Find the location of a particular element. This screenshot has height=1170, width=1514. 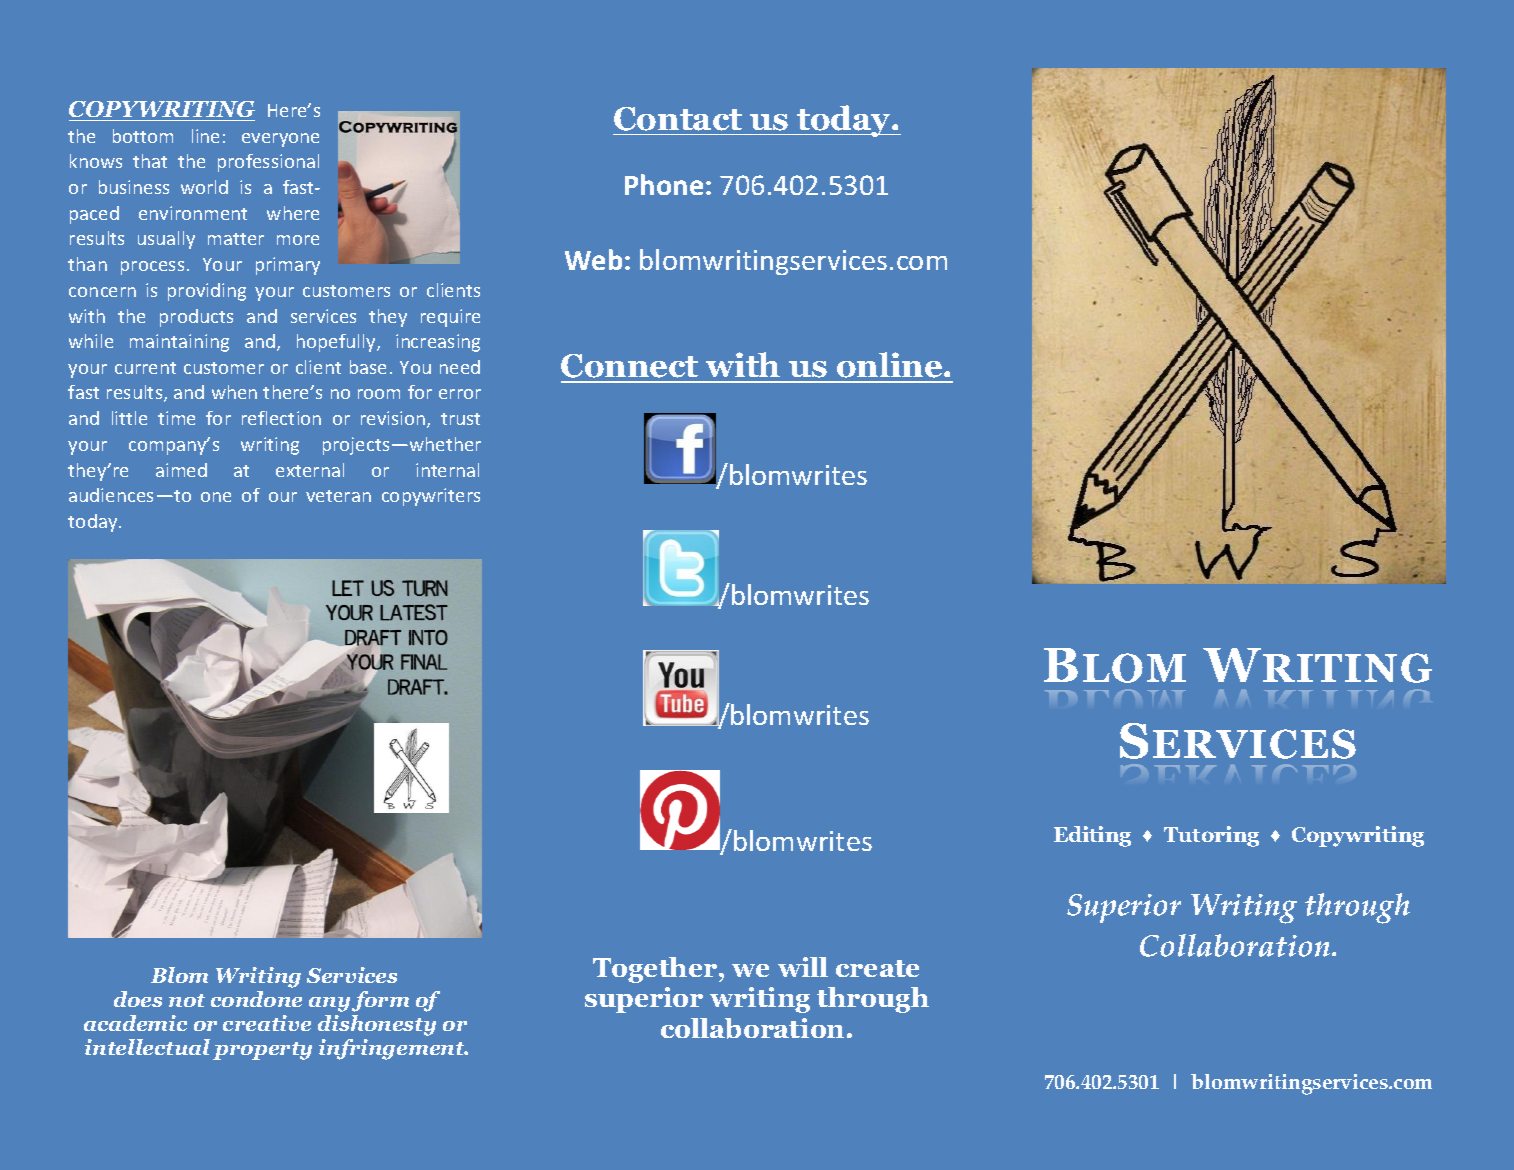

time is located at coordinates (176, 418).
